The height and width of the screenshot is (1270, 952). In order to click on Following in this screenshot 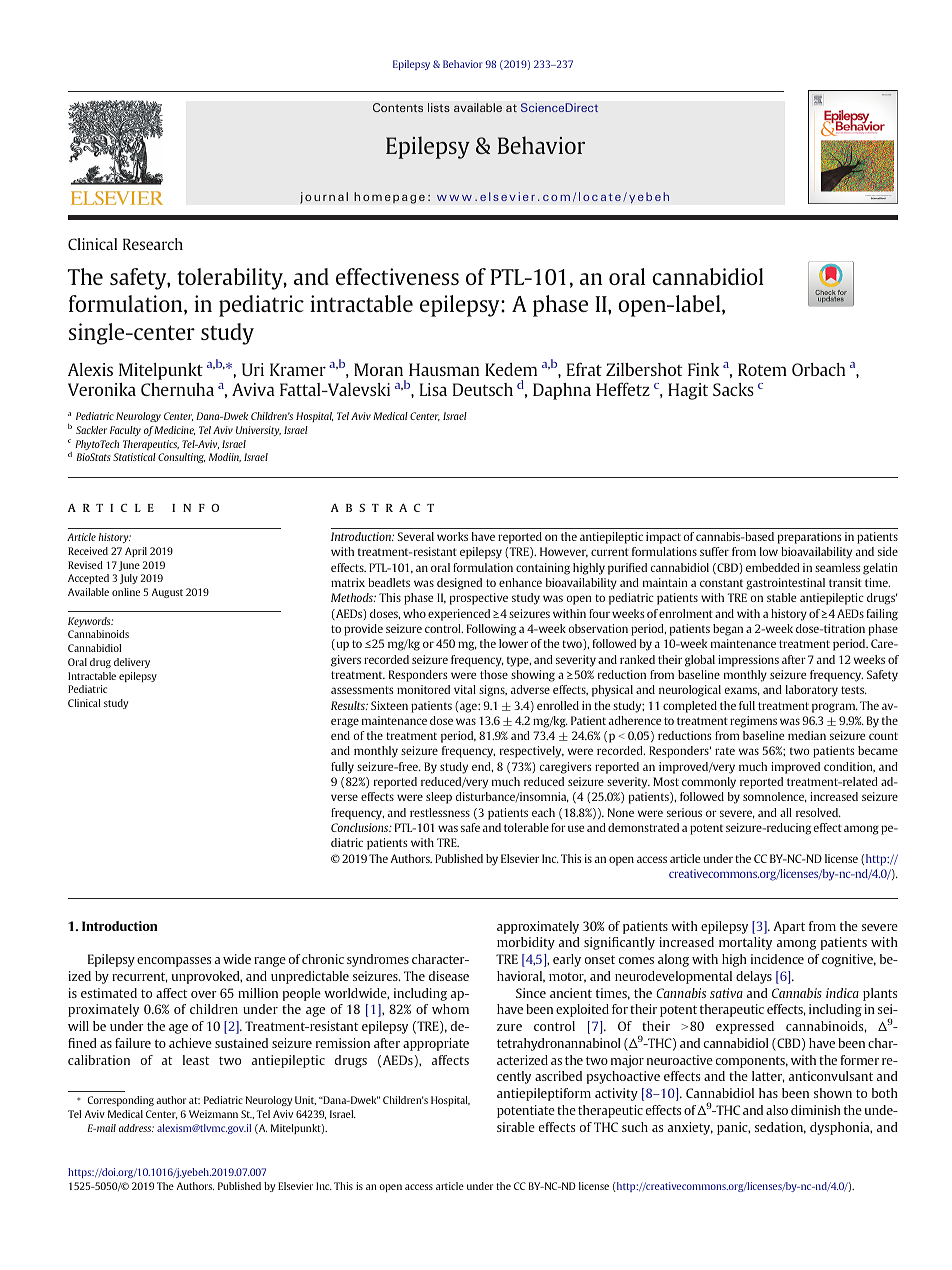, I will do `click(491, 630)`.
